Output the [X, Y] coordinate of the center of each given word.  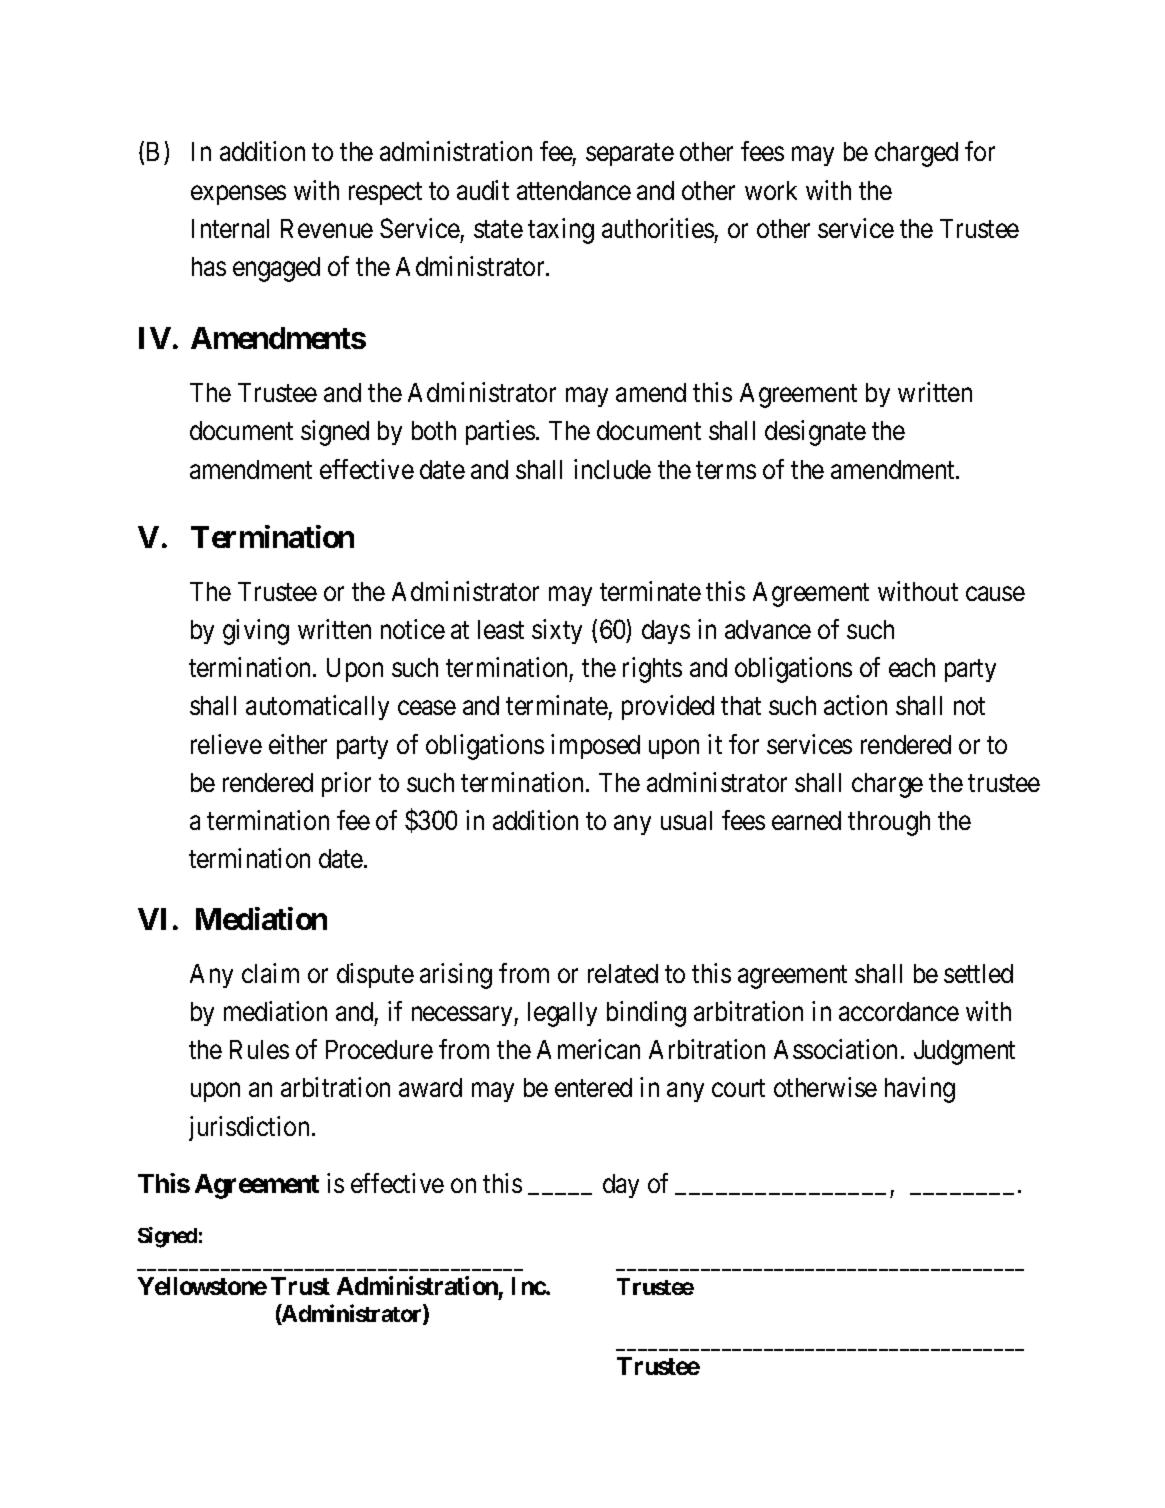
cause [995, 593]
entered [593, 1087]
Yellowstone [202, 1286]
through [889, 823]
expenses [238, 195]
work [771, 190]
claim [270, 973]
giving [256, 632]
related [623, 973]
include [612, 469]
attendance [574, 190]
